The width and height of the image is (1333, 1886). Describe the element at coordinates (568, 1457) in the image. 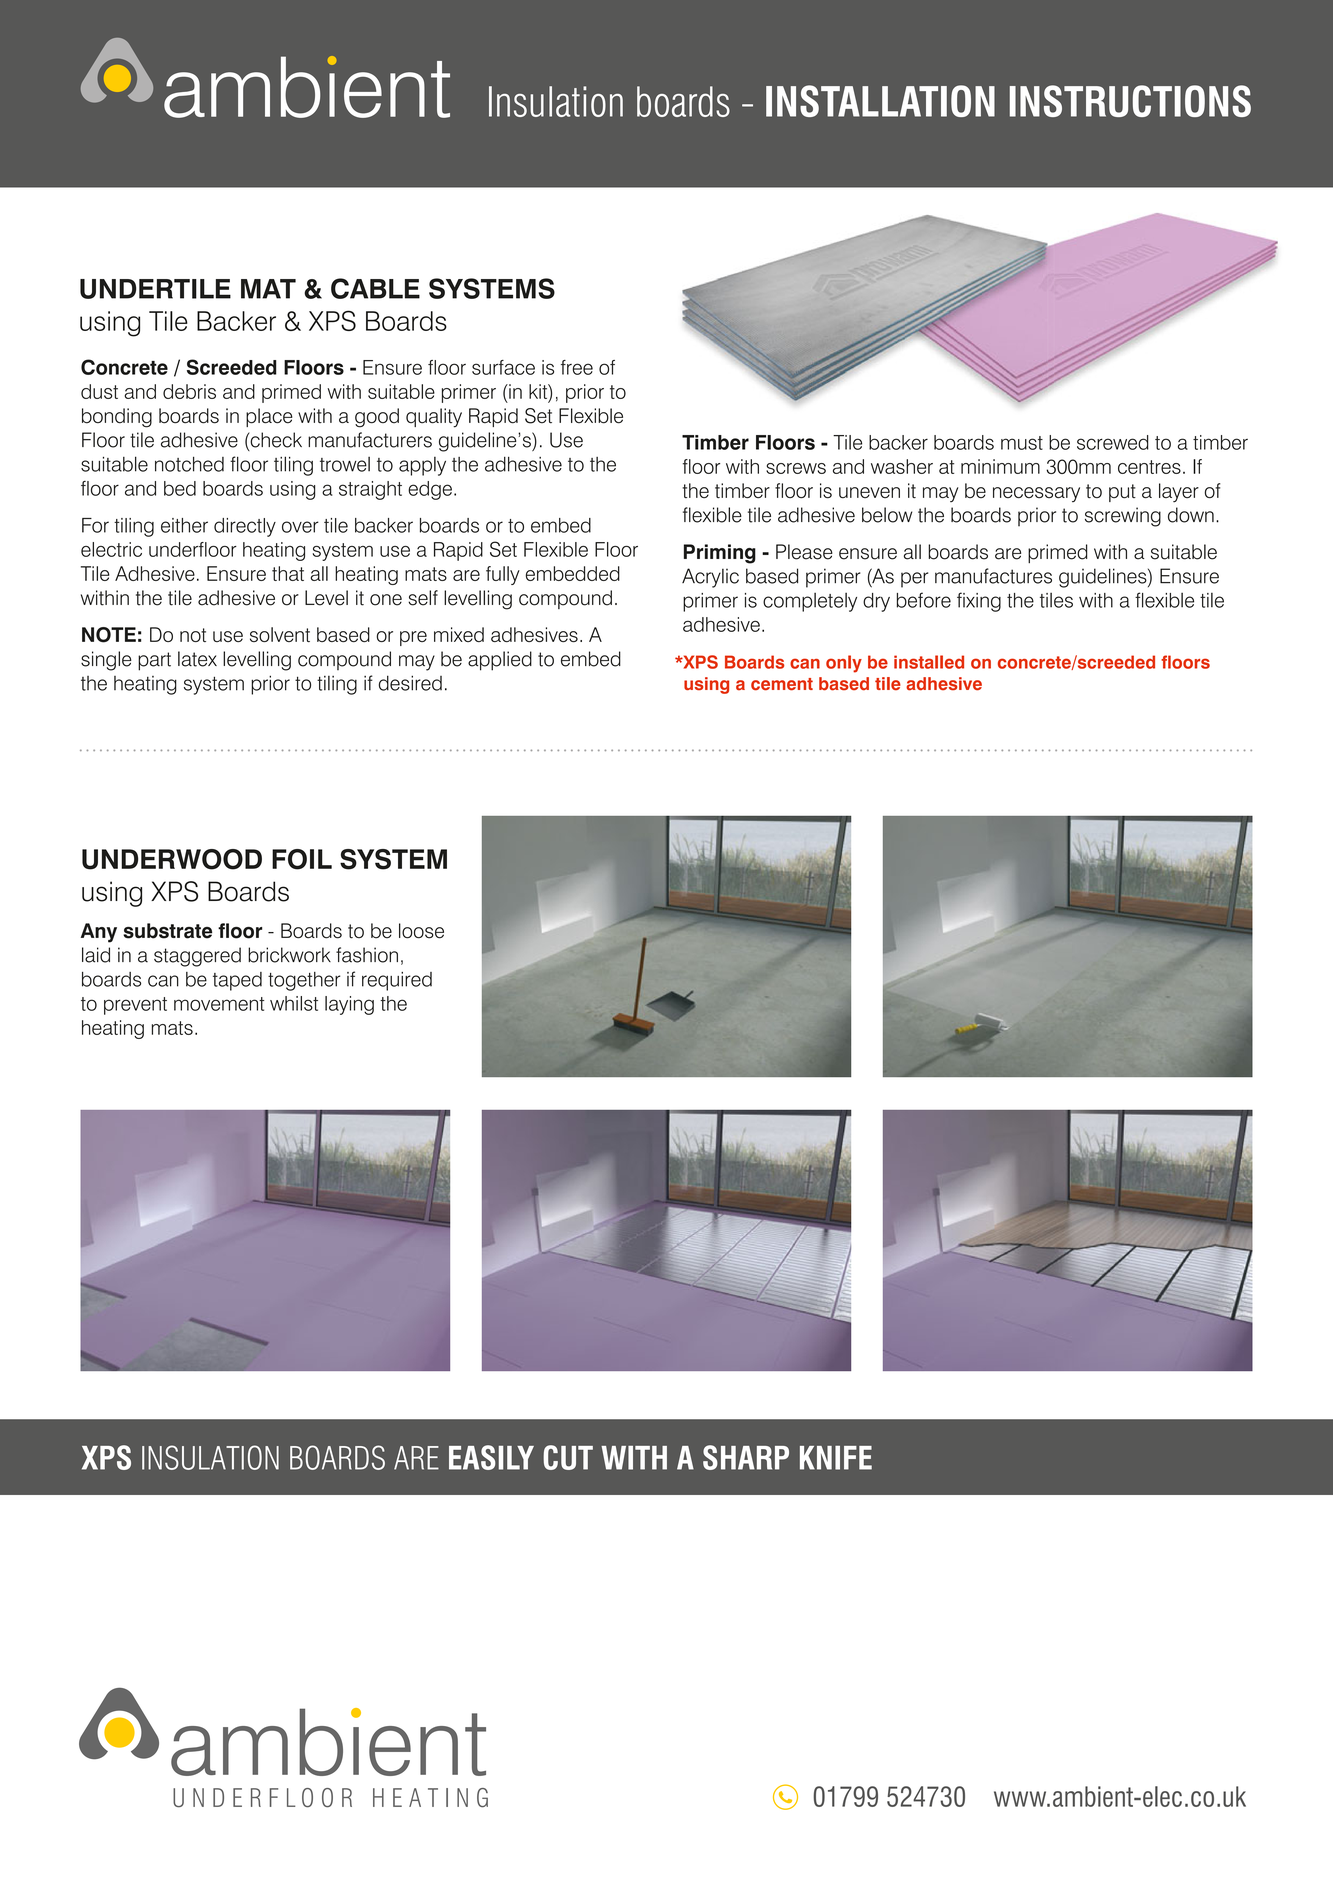

I see `CUT` at that location.
